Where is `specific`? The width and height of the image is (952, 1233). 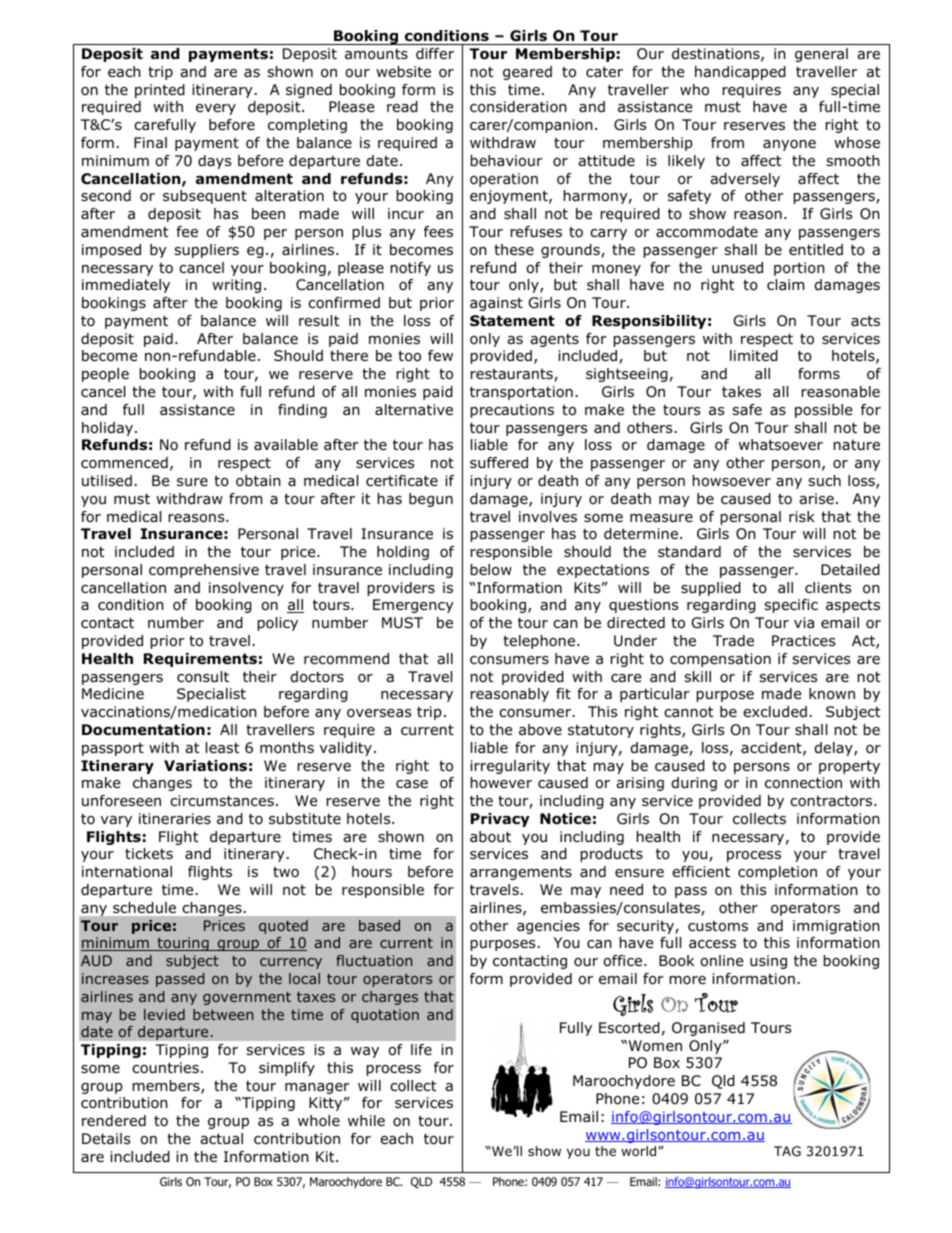 specific is located at coordinates (791, 606).
